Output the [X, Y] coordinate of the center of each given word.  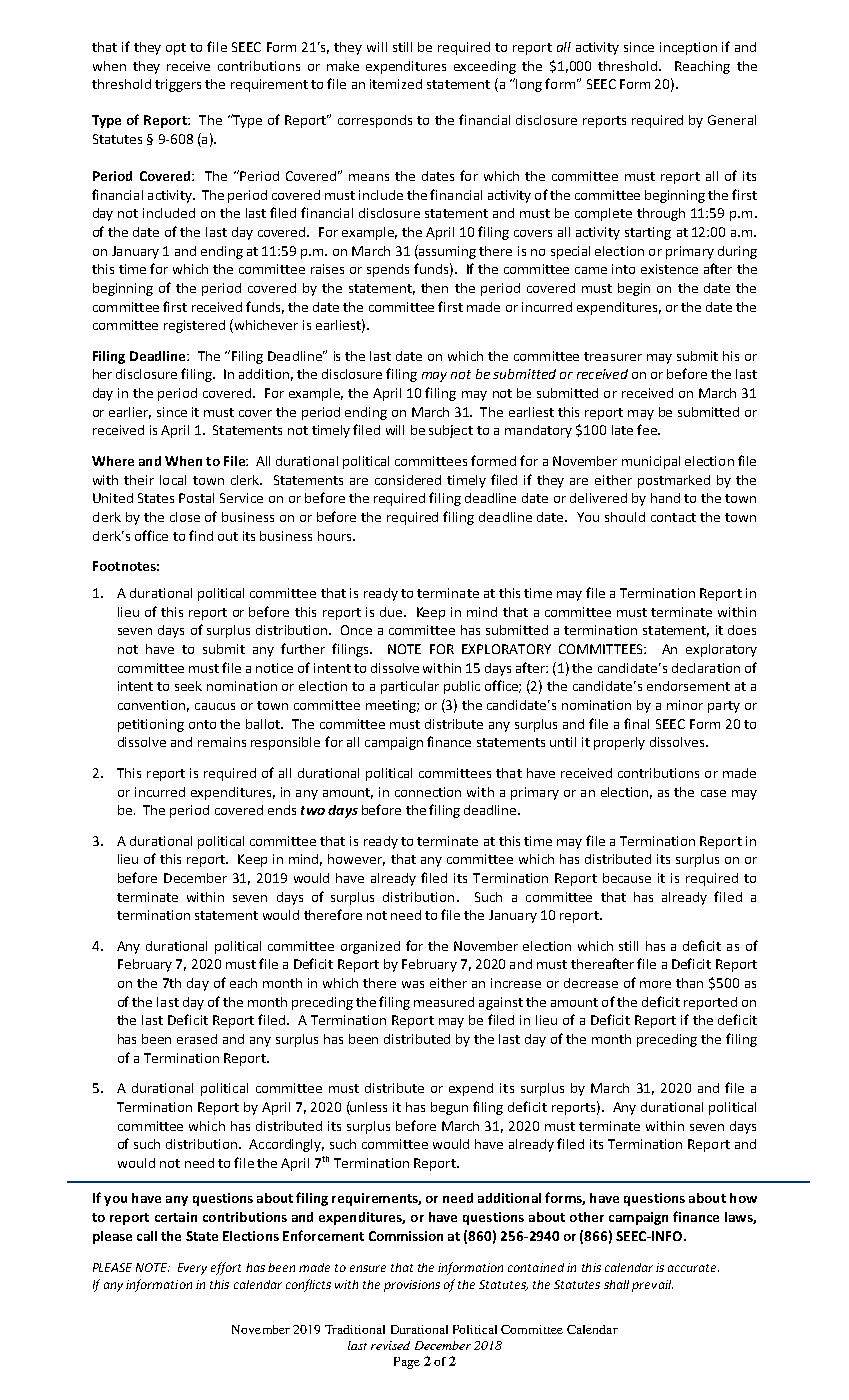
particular [410, 687]
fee [648, 429]
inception [688, 48]
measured [444, 1002]
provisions [412, 1286]
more [655, 984]
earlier [130, 413]
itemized [396, 84]
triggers [178, 85]
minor [685, 705]
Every [192, 1269]
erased [197, 1039]
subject [451, 431]
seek [188, 686]
